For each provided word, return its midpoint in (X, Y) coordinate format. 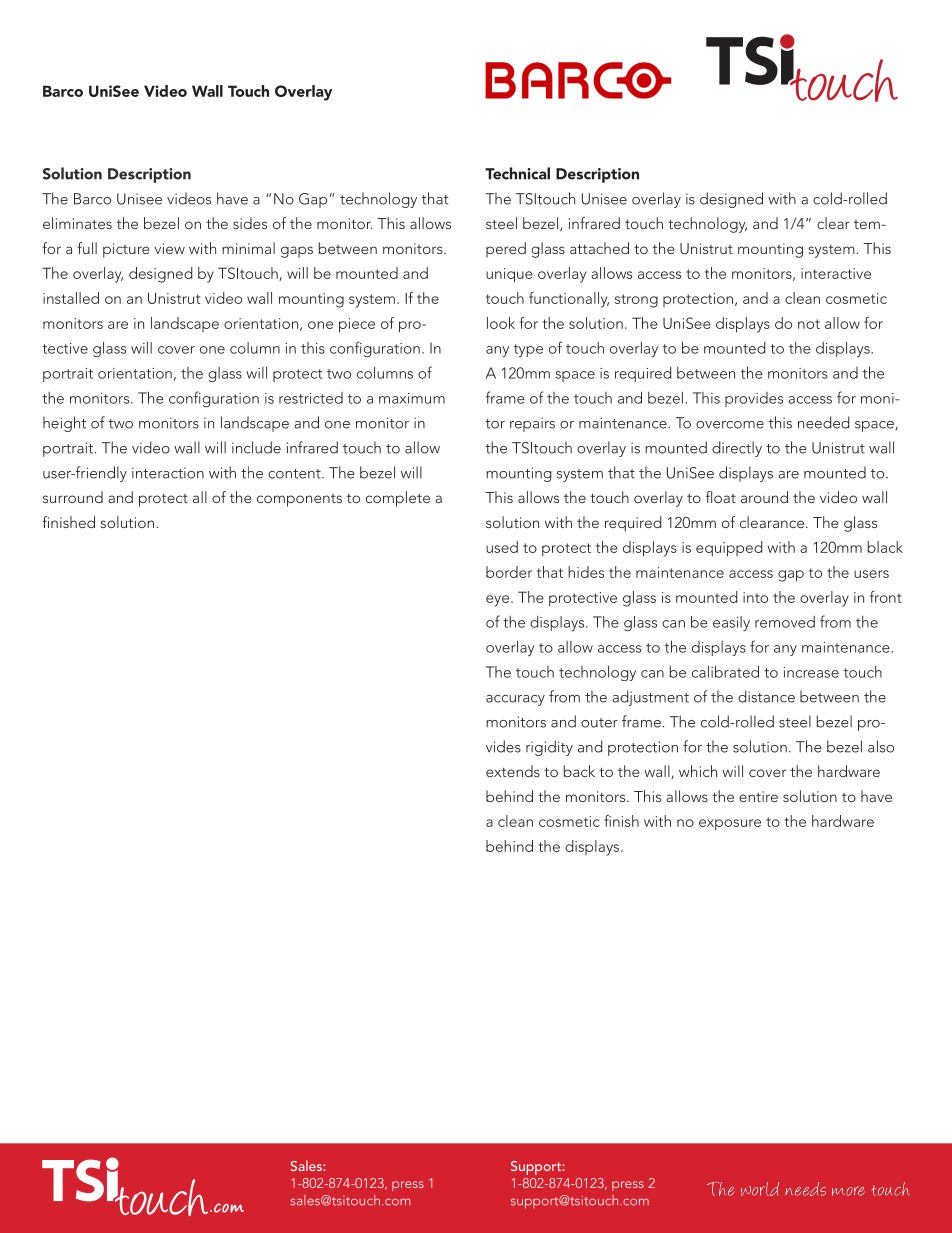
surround (73, 497)
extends (513, 771)
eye (499, 601)
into (755, 597)
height (64, 424)
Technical (517, 173)
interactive (836, 273)
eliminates (77, 223)
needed (824, 422)
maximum (412, 398)
